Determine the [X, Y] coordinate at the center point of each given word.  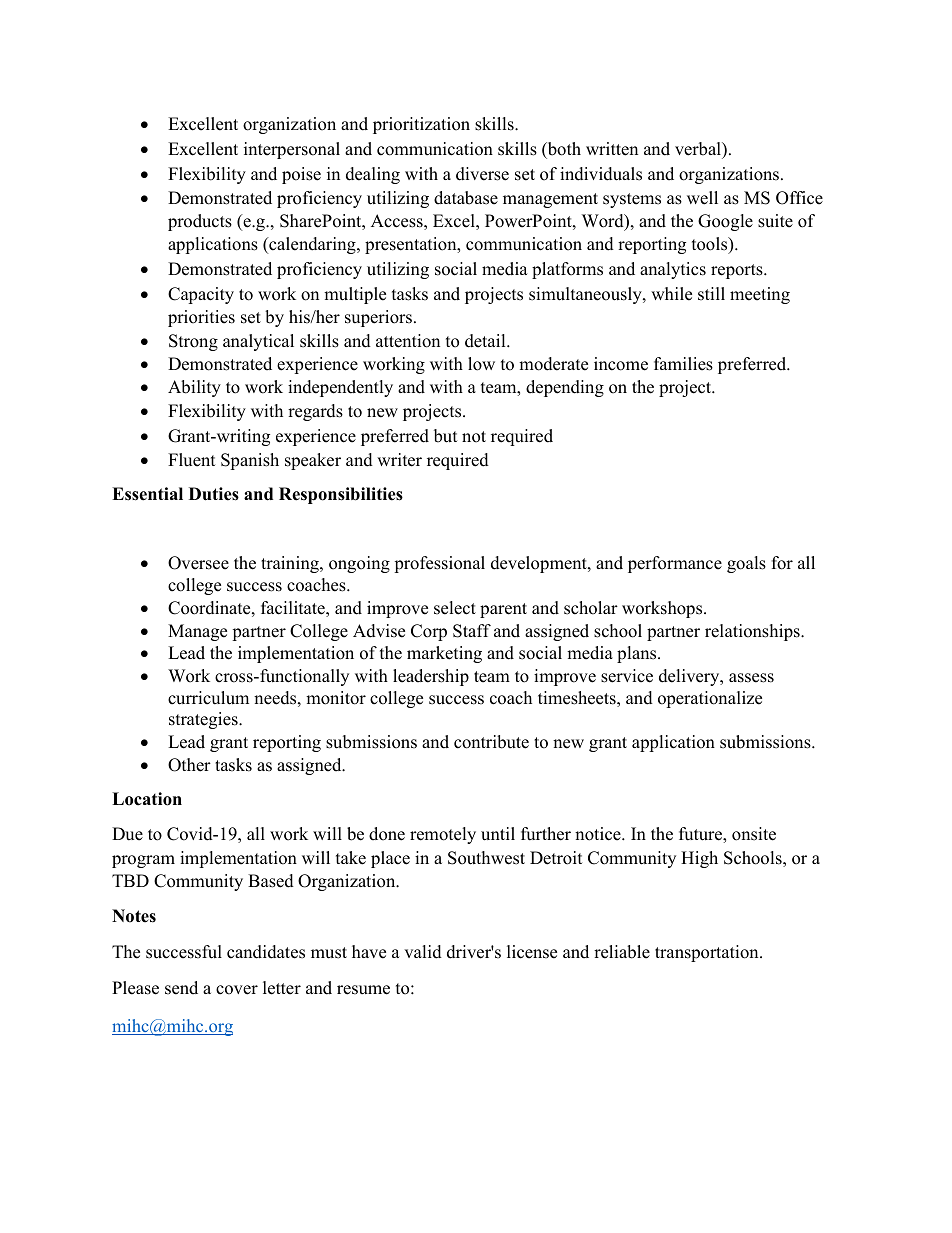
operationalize [710, 699]
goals [746, 564]
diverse [482, 174]
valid [423, 952]
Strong [193, 342]
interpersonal [292, 150]
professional [439, 564]
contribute [491, 742]
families [683, 364]
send [181, 988]
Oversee [198, 563]
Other [189, 765]
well [702, 198]
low [481, 364]
